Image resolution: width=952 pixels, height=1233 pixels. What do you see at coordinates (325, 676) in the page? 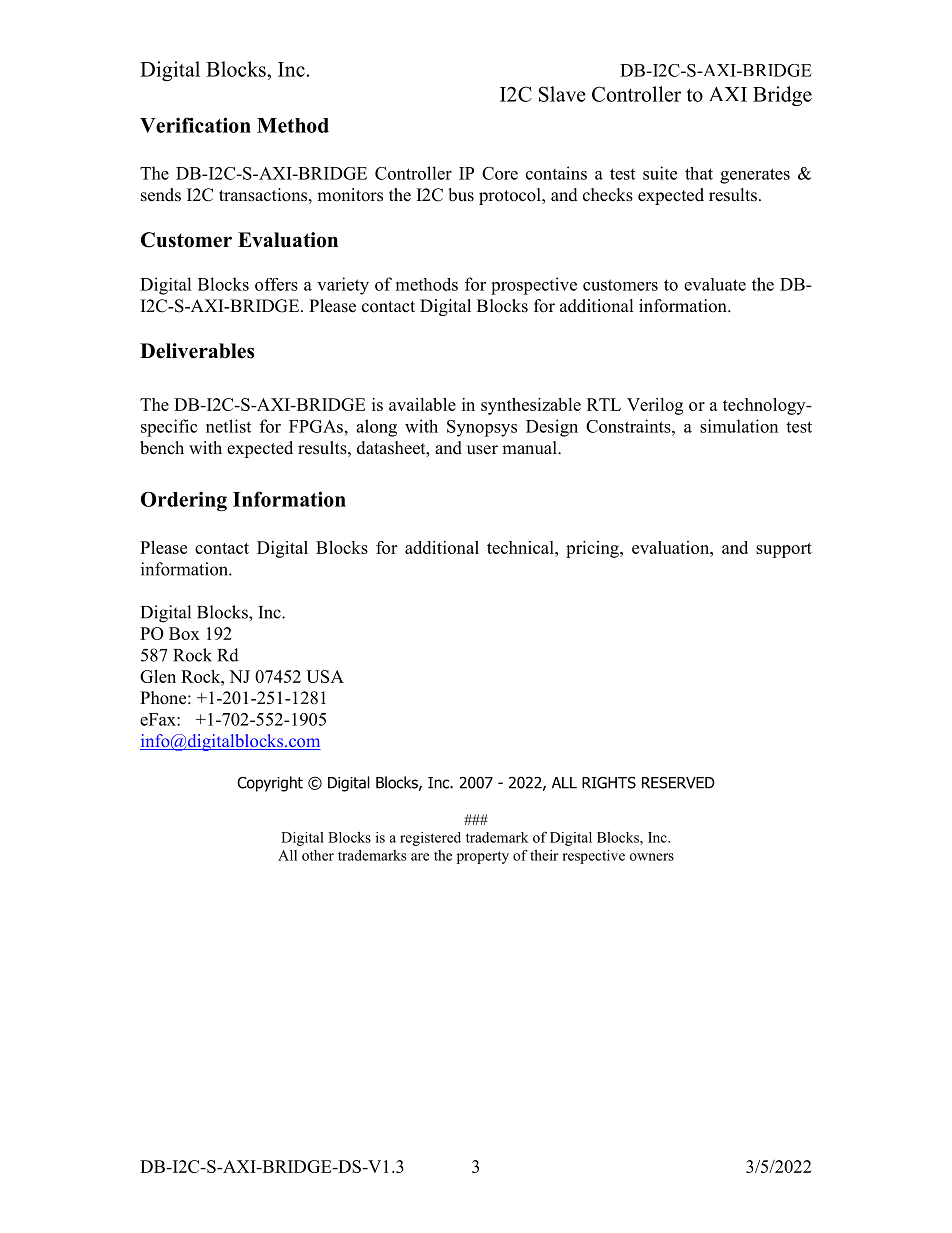
I see `USA` at bounding box center [325, 676].
